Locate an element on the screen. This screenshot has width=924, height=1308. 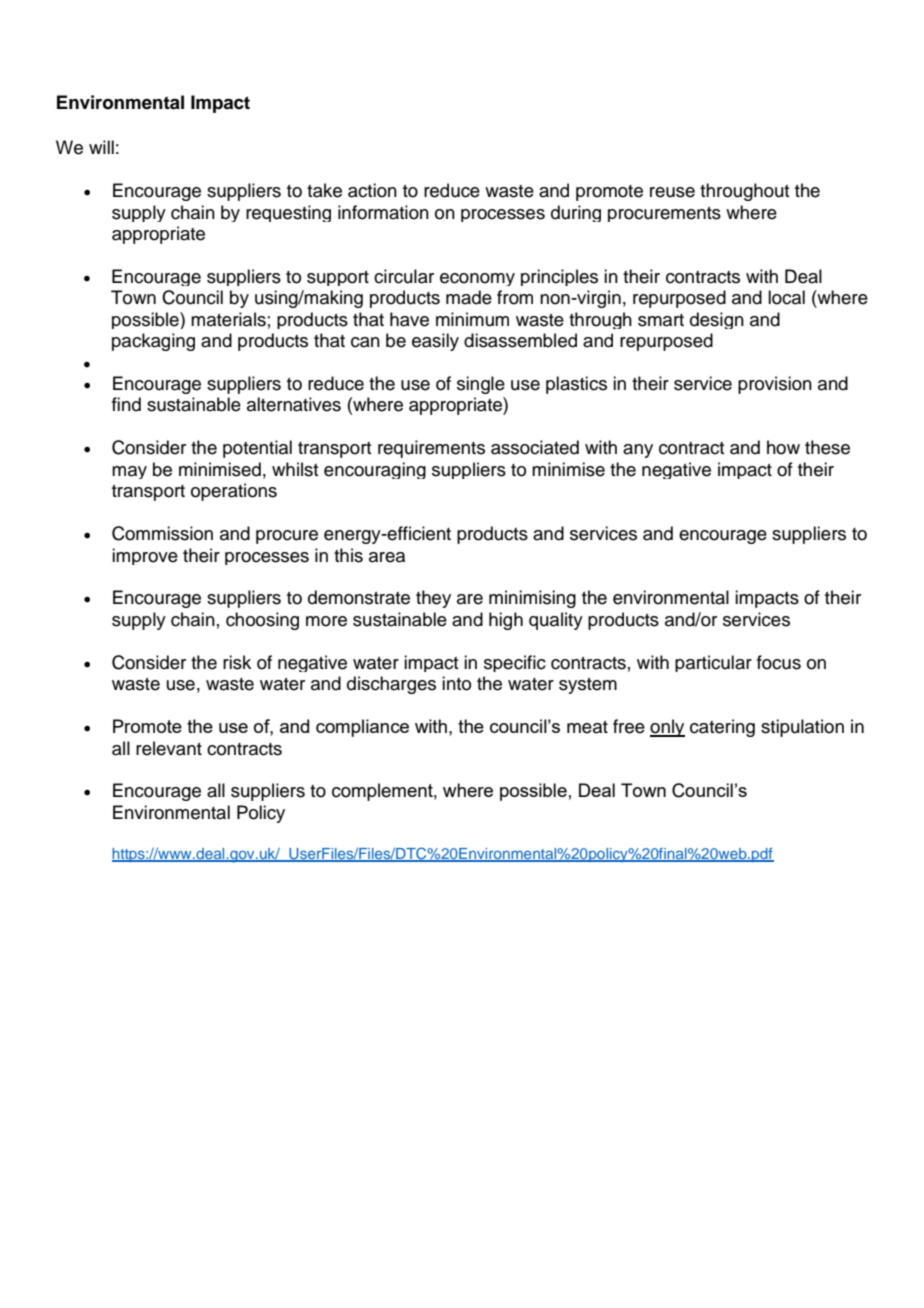
made is located at coordinates (469, 297).
